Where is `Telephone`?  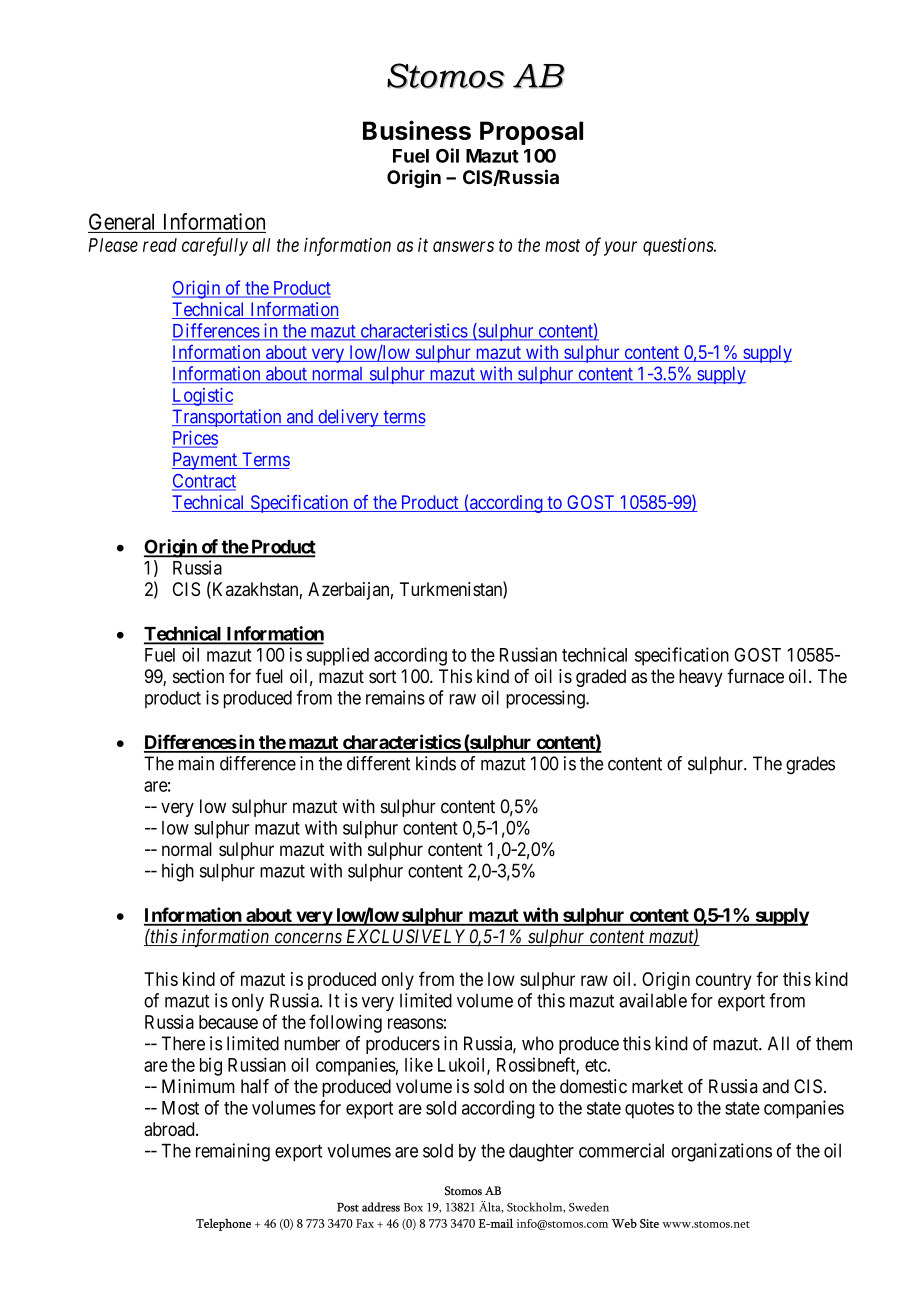
Telephone is located at coordinates (223, 1224).
